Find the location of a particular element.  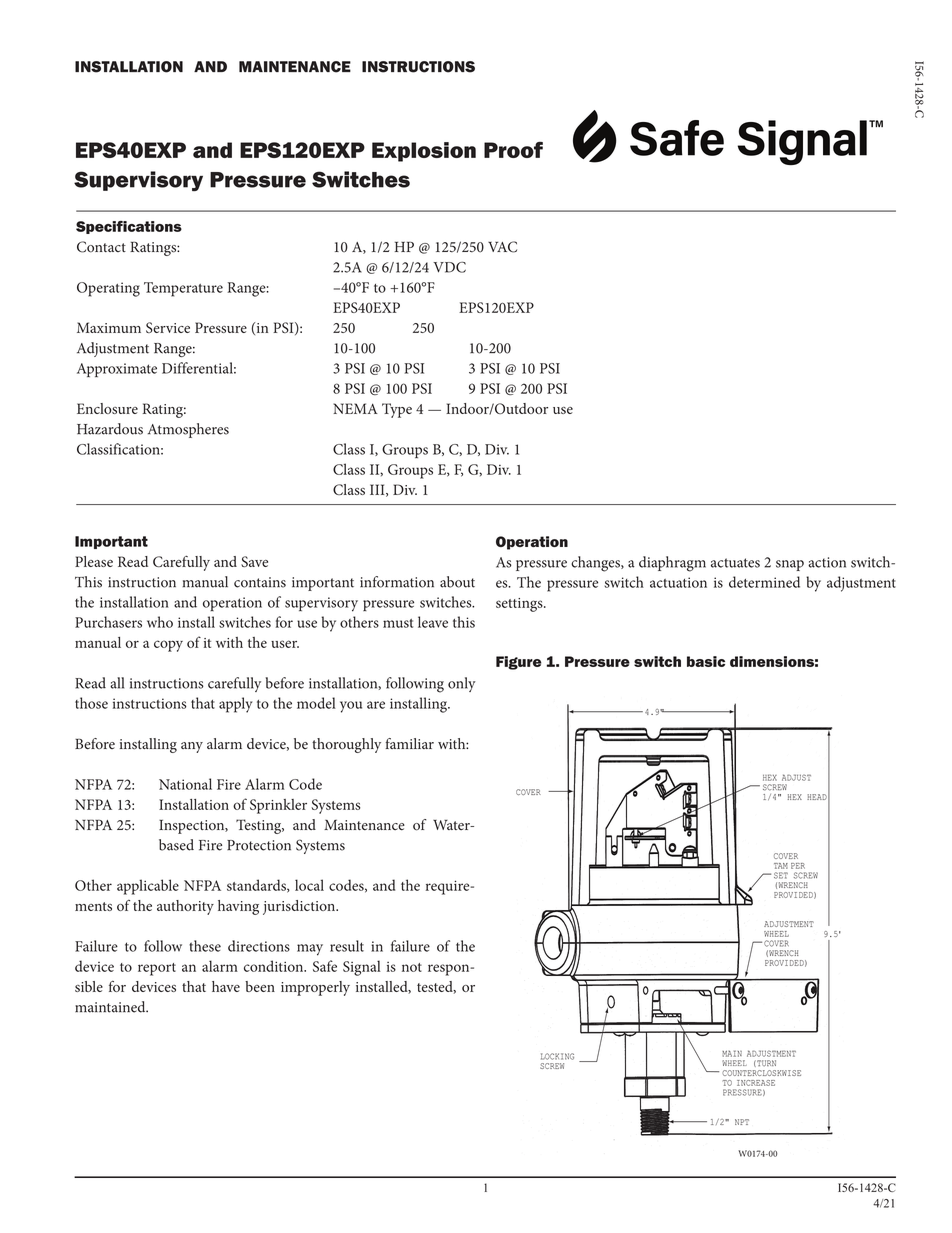

leave is located at coordinates (433, 622).
